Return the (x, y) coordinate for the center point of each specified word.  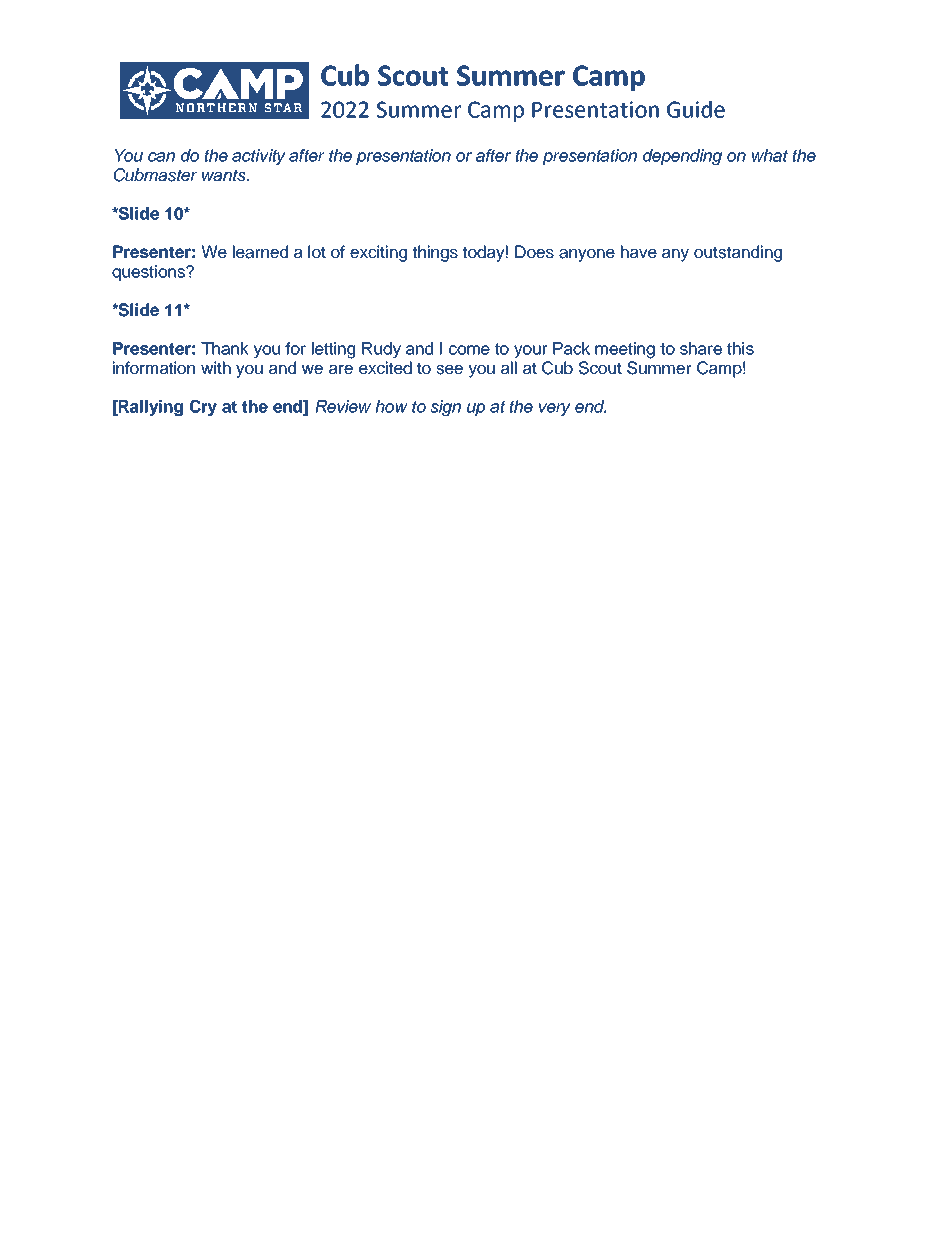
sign (445, 408)
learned (260, 252)
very (555, 409)
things (435, 253)
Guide (696, 109)
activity (259, 157)
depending (682, 157)
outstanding (738, 253)
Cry (203, 408)
